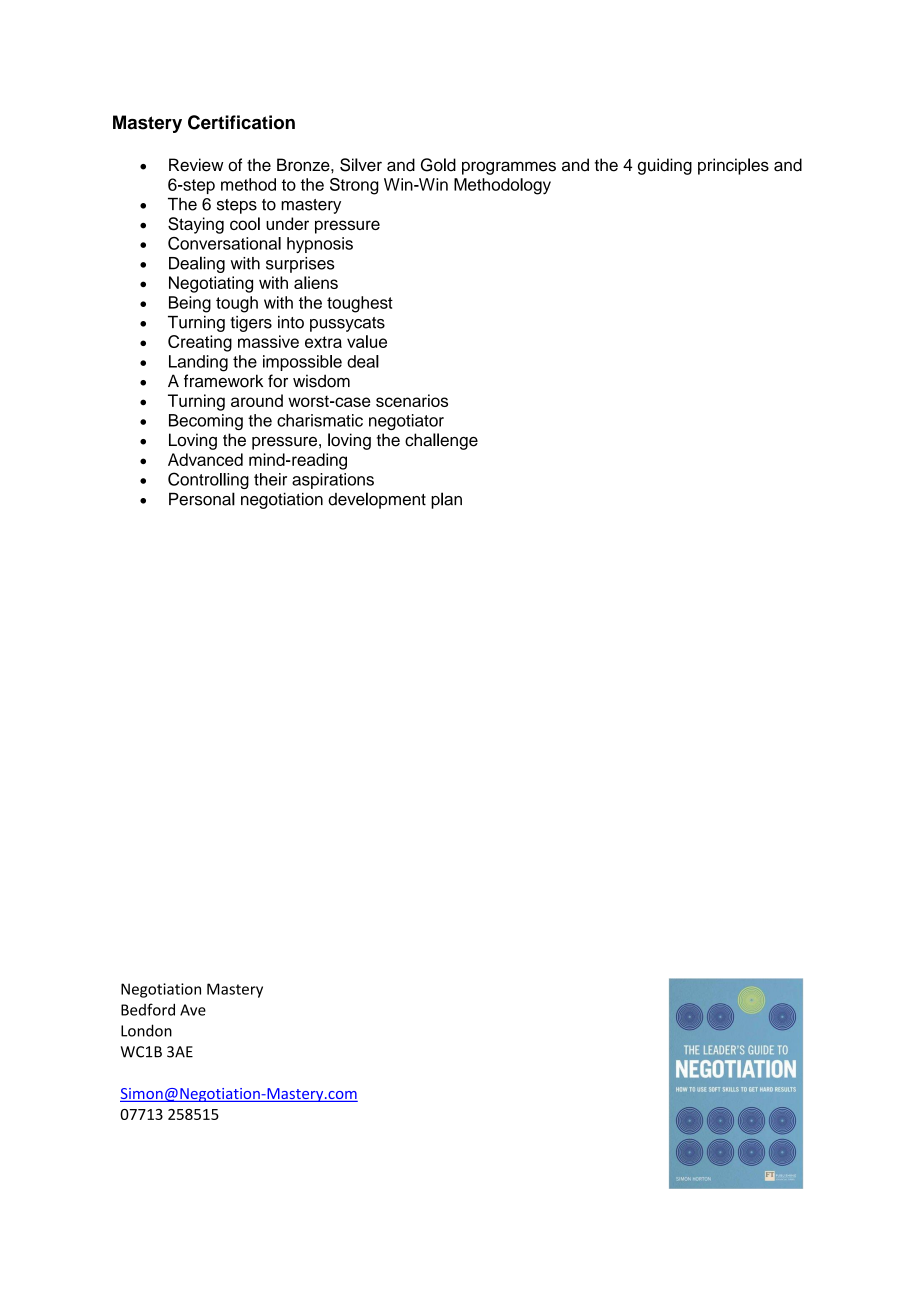 Image resolution: width=924 pixels, height=1308 pixels. I want to click on Review, so click(196, 165).
